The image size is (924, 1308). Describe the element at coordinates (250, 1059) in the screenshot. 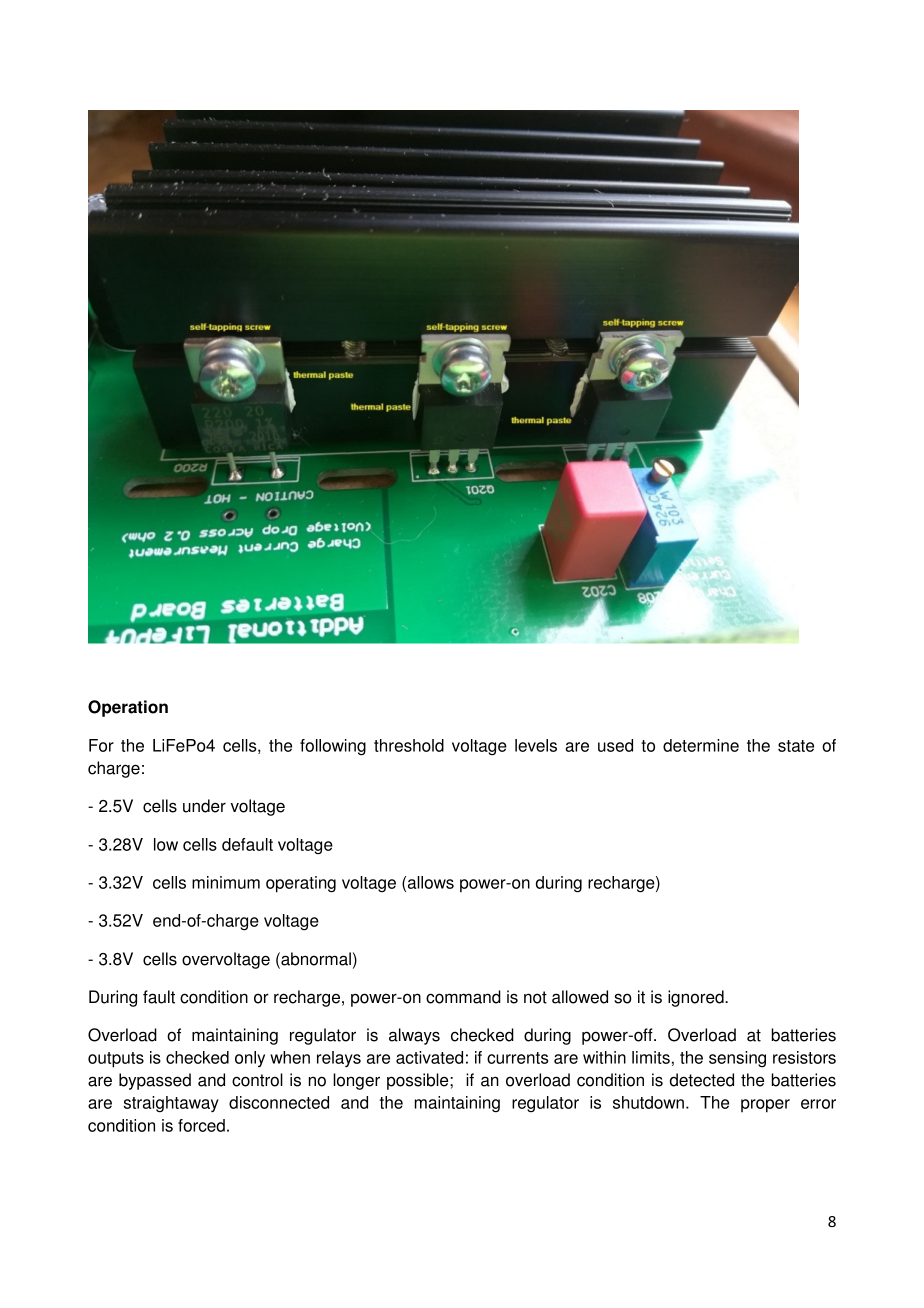

I see `only` at that location.
